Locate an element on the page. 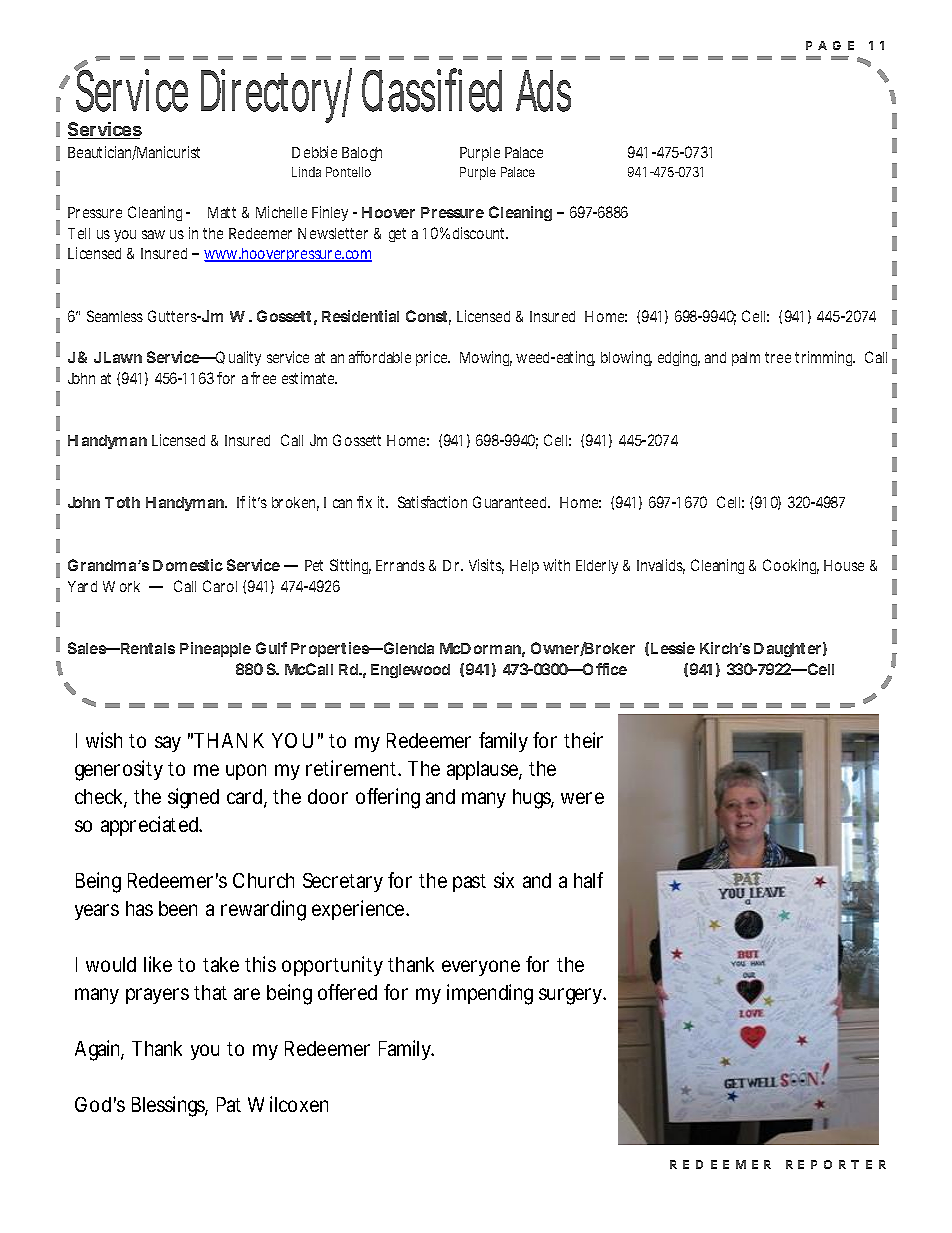 The image size is (952, 1233). Visits is located at coordinates (486, 566).
